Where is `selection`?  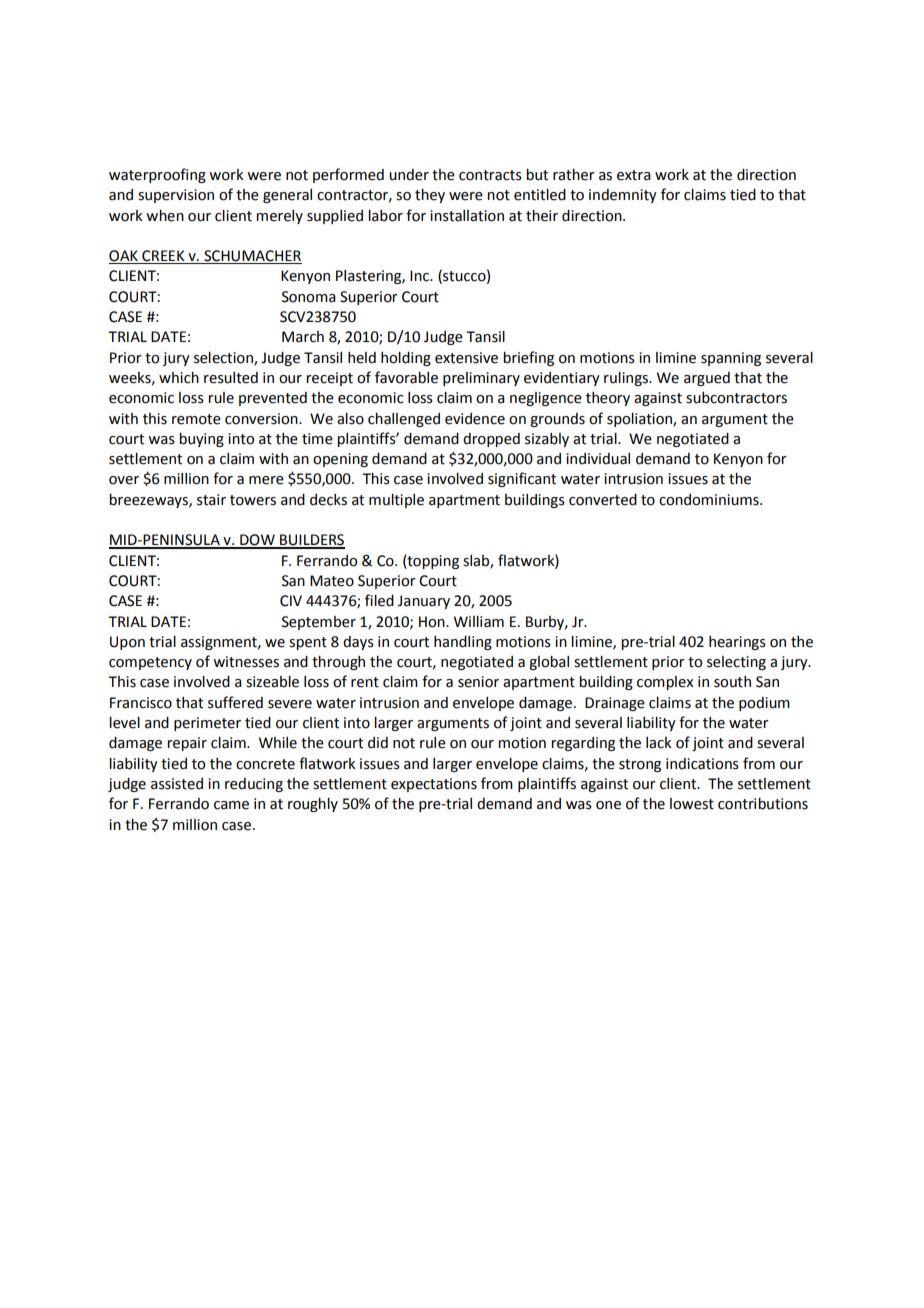 selection is located at coordinates (224, 358).
